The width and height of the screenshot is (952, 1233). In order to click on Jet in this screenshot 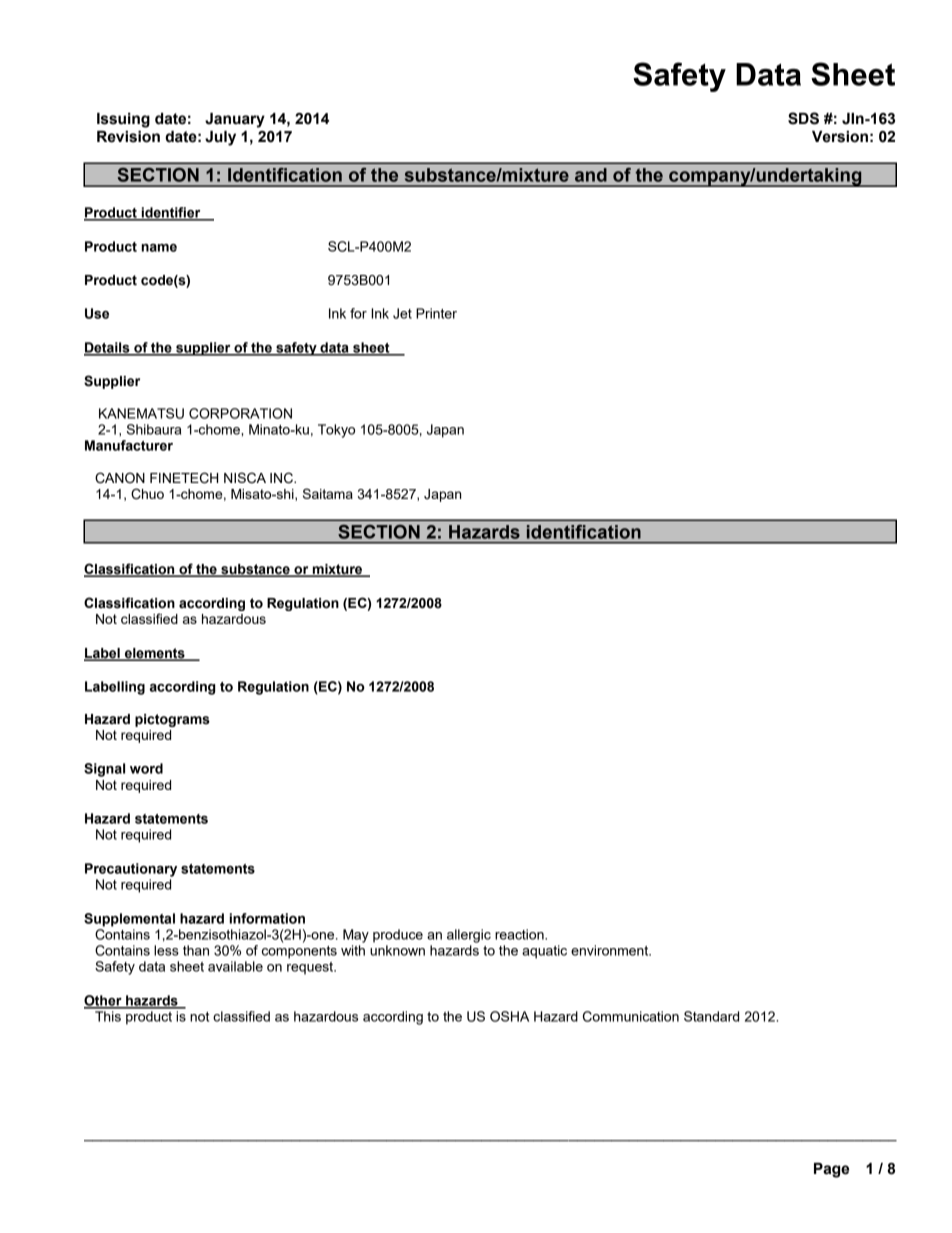, I will do `click(402, 313)`.
